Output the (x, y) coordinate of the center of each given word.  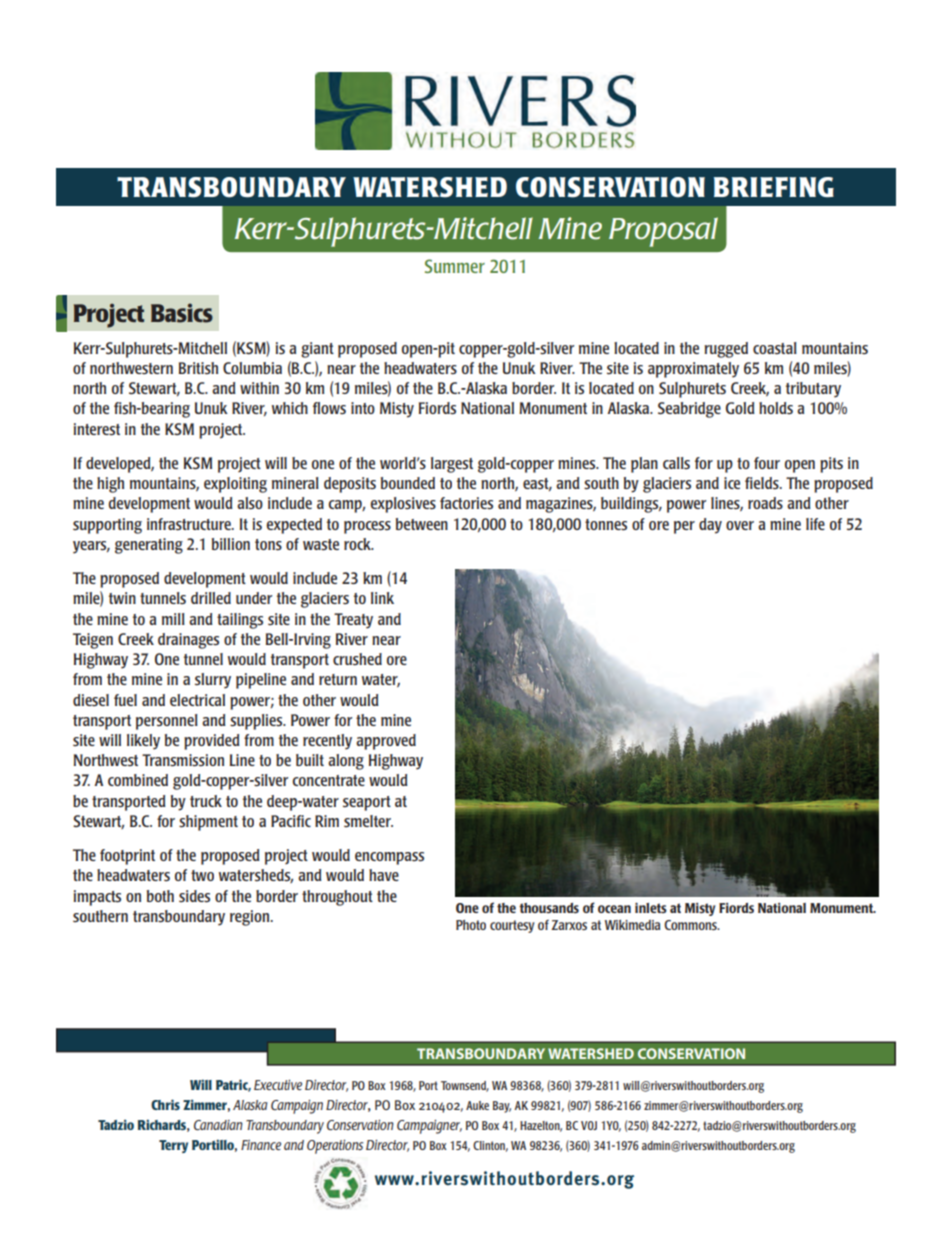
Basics (182, 313)
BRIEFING (774, 187)
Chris (165, 1104)
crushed (357, 659)
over (740, 525)
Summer (455, 266)
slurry (213, 681)
